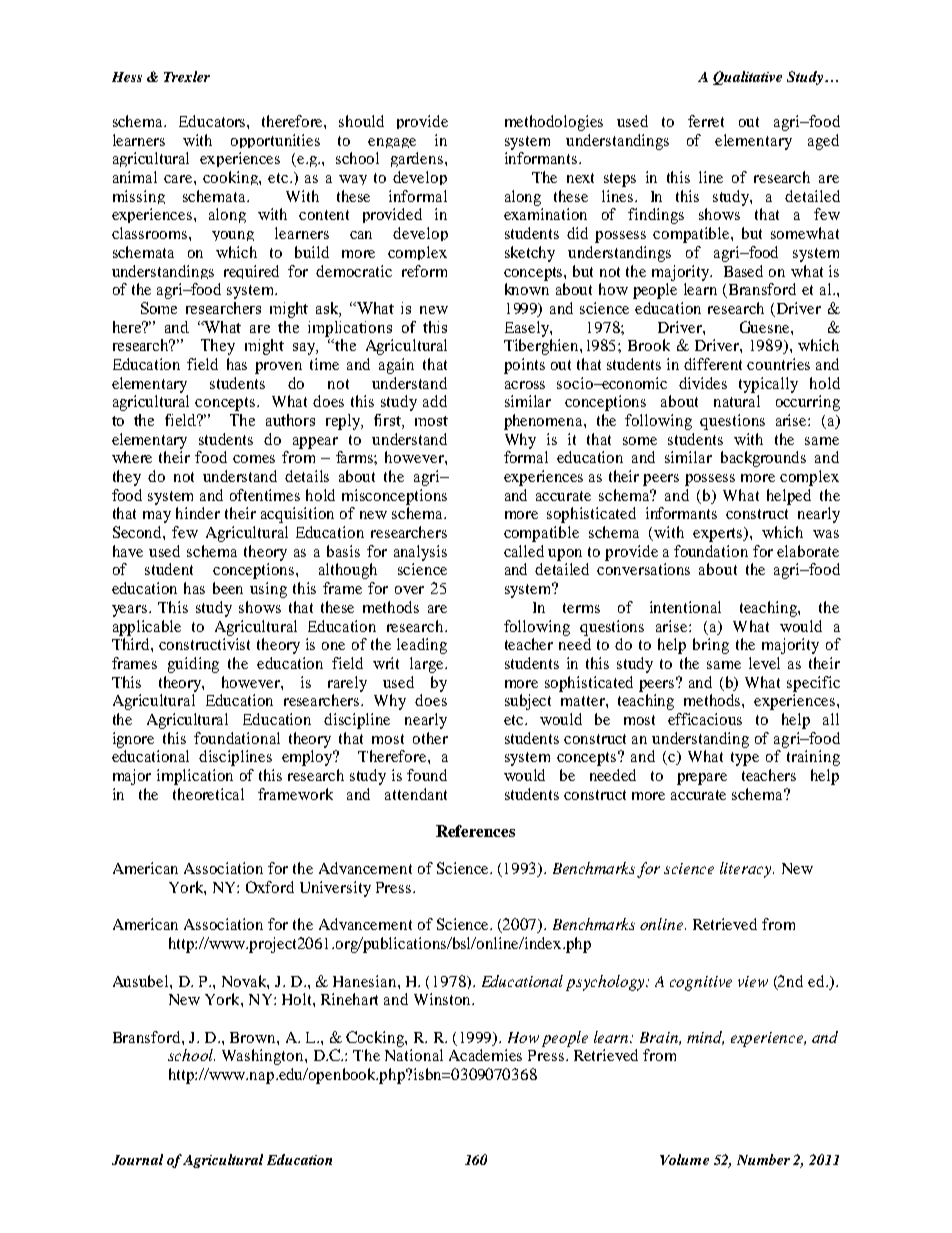 The image size is (952, 1233). Describe the element at coordinates (137, 1159) in the screenshot. I see `Journal` at that location.
